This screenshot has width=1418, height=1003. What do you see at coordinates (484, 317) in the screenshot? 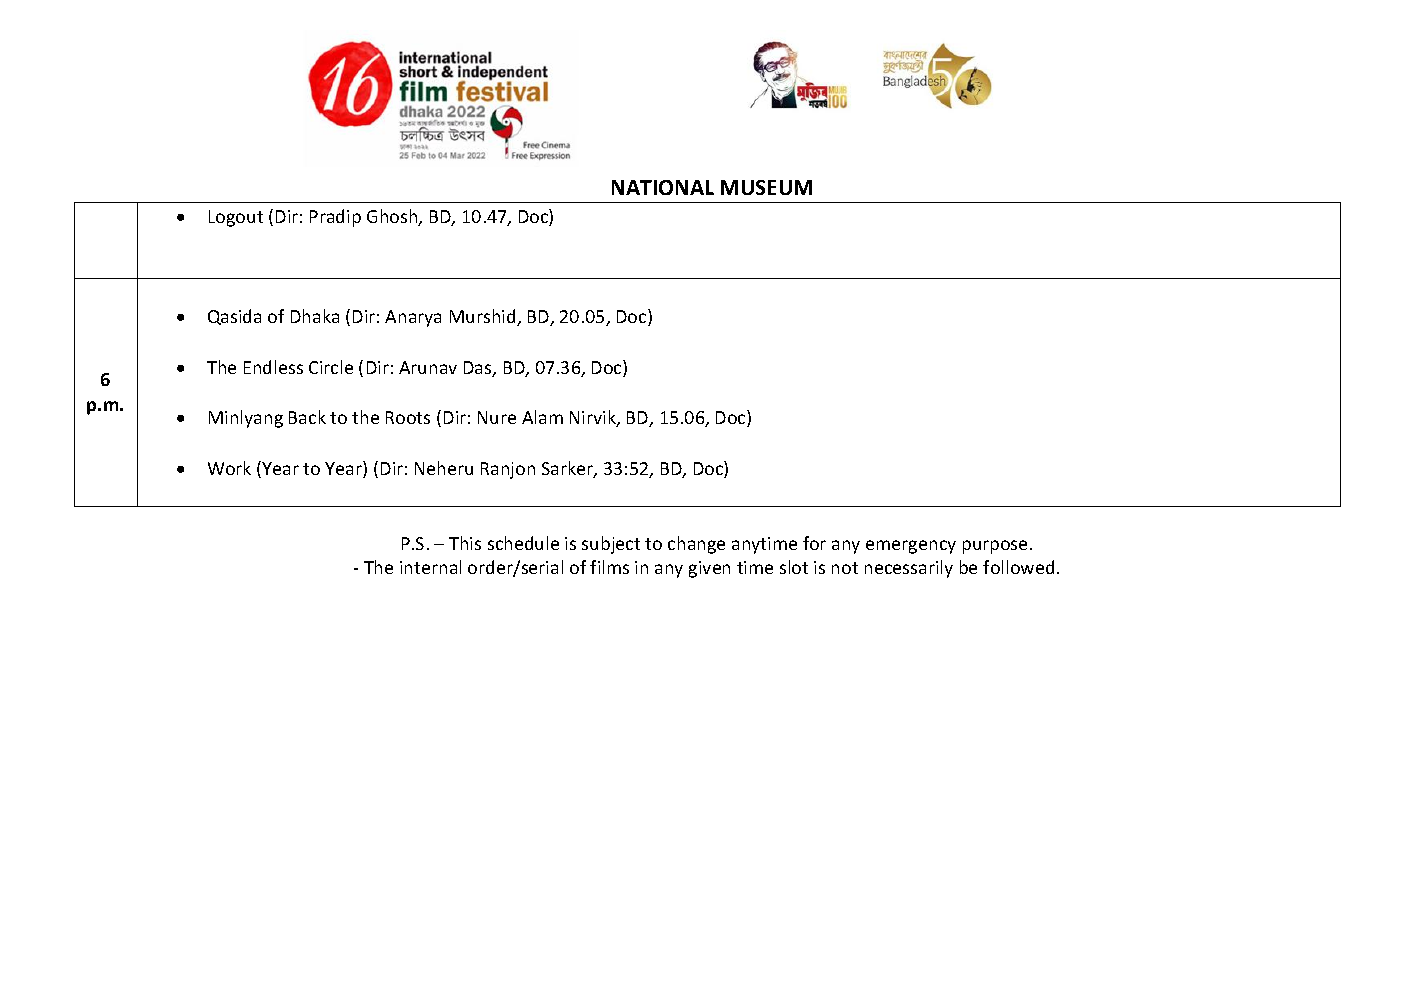
I see `Murshid` at bounding box center [484, 317].
